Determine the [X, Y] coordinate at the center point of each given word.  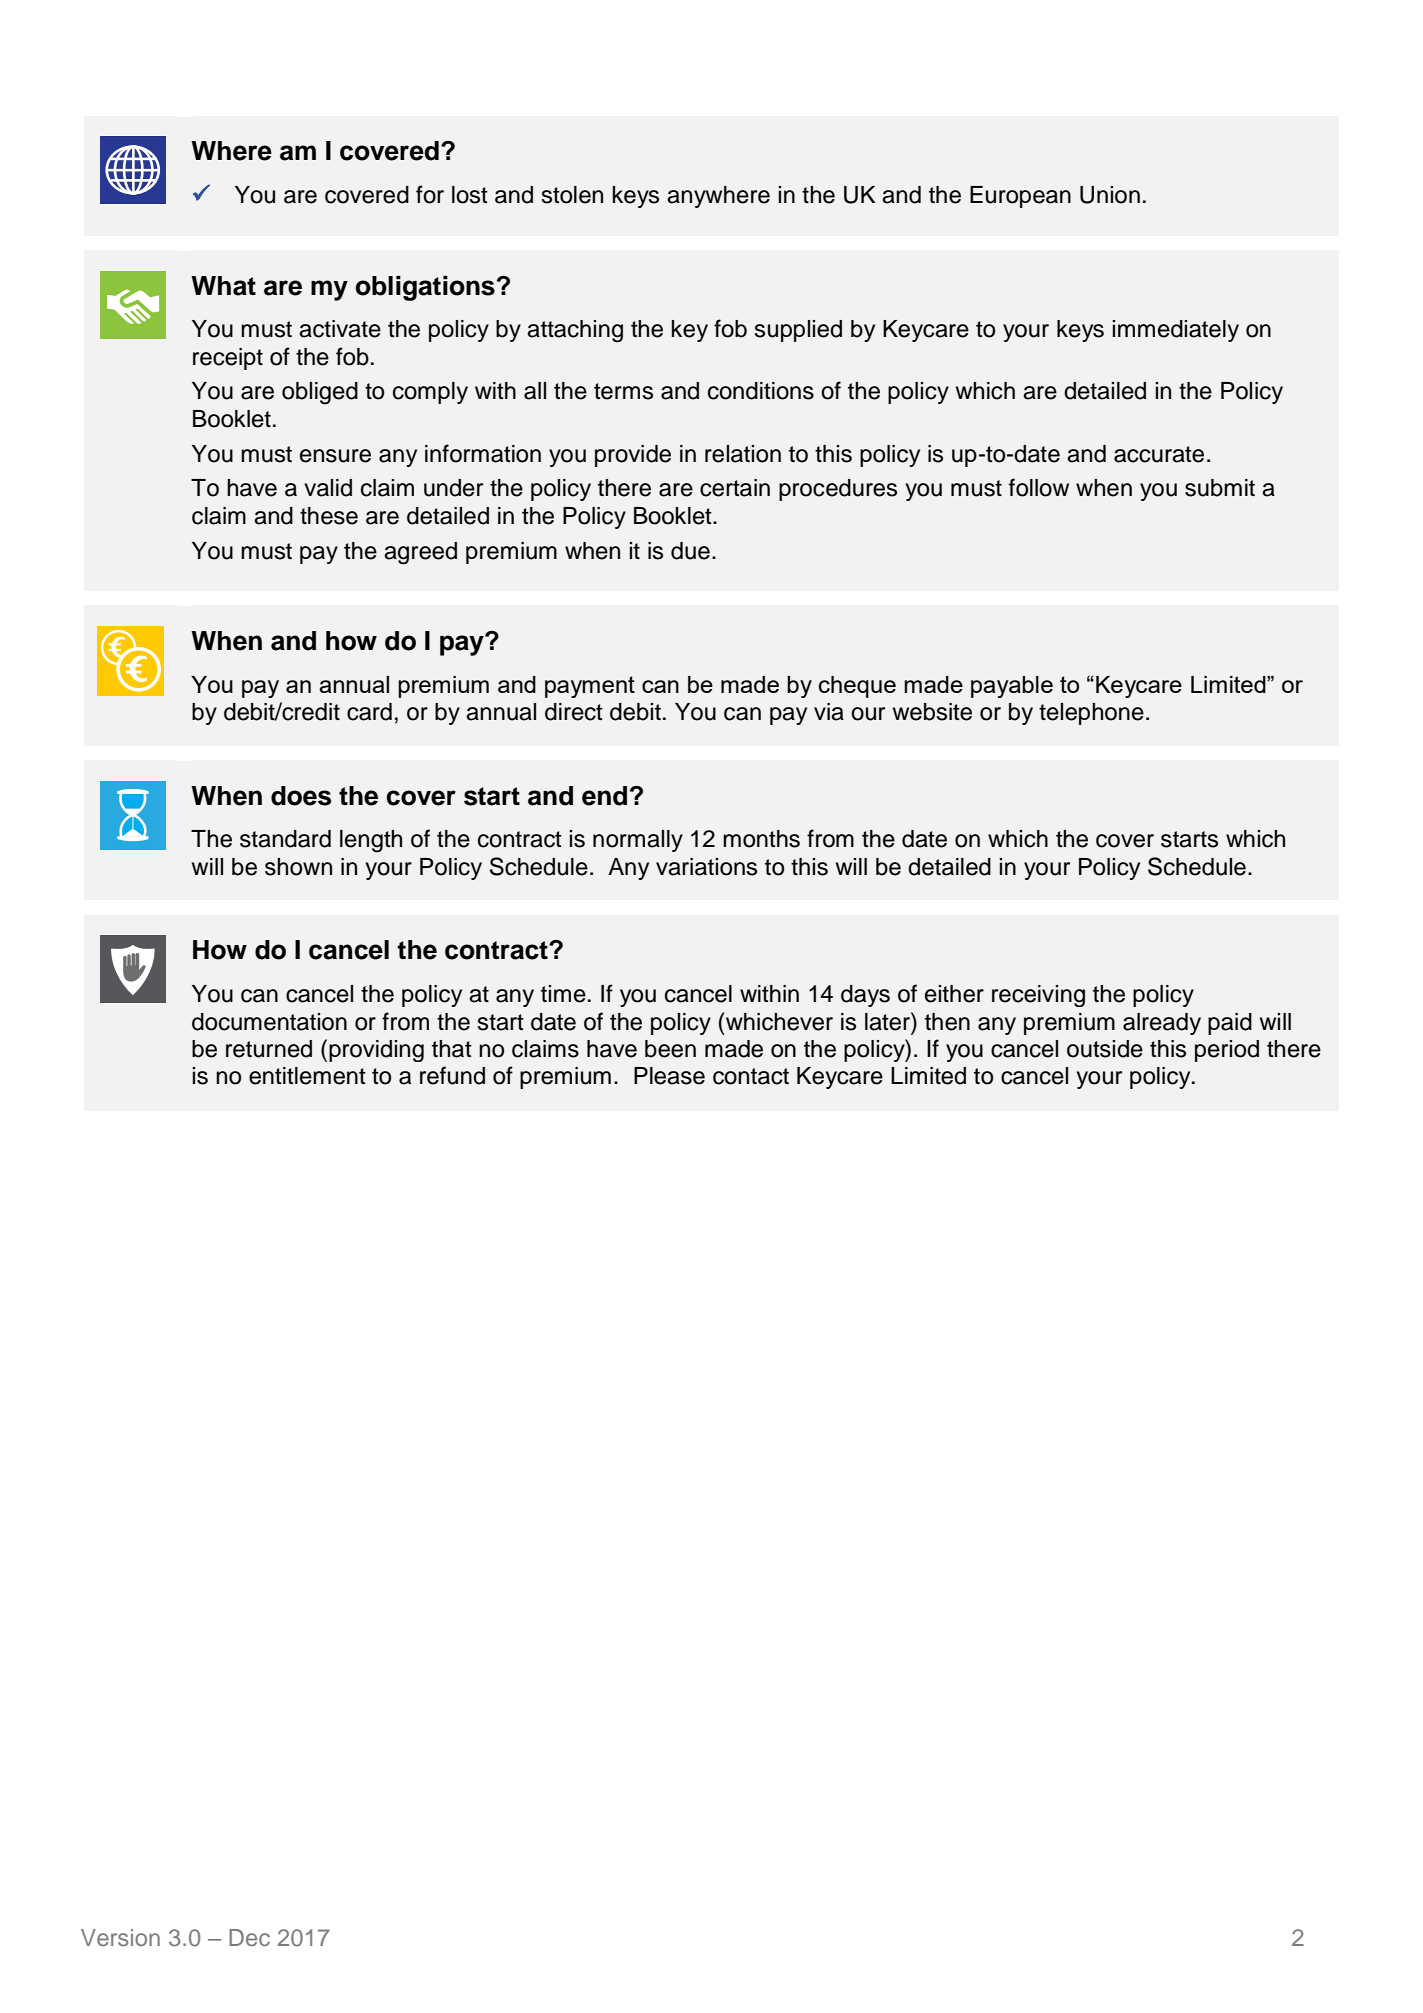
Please [669, 1076]
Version [120, 1937]
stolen [572, 195]
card [369, 712]
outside [1105, 1049]
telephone [1091, 714]
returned [269, 1049]
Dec [249, 1937]
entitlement [307, 1076]
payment [590, 687]
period [1227, 1051]
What [223, 286]
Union [1110, 195]
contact [751, 1076]
